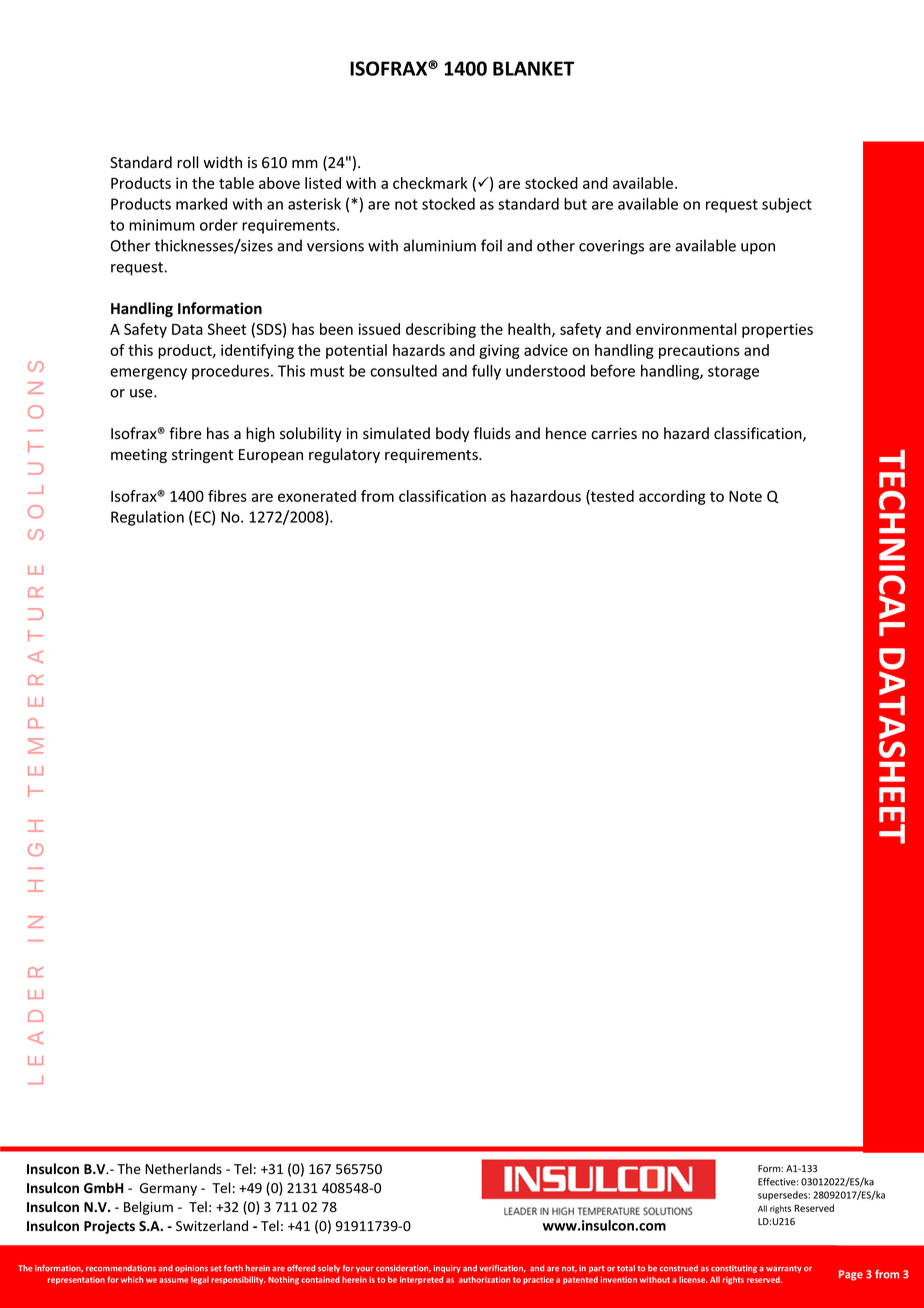  What do you see at coordinates (147, 518) in the screenshot?
I see `Regulation` at bounding box center [147, 518].
